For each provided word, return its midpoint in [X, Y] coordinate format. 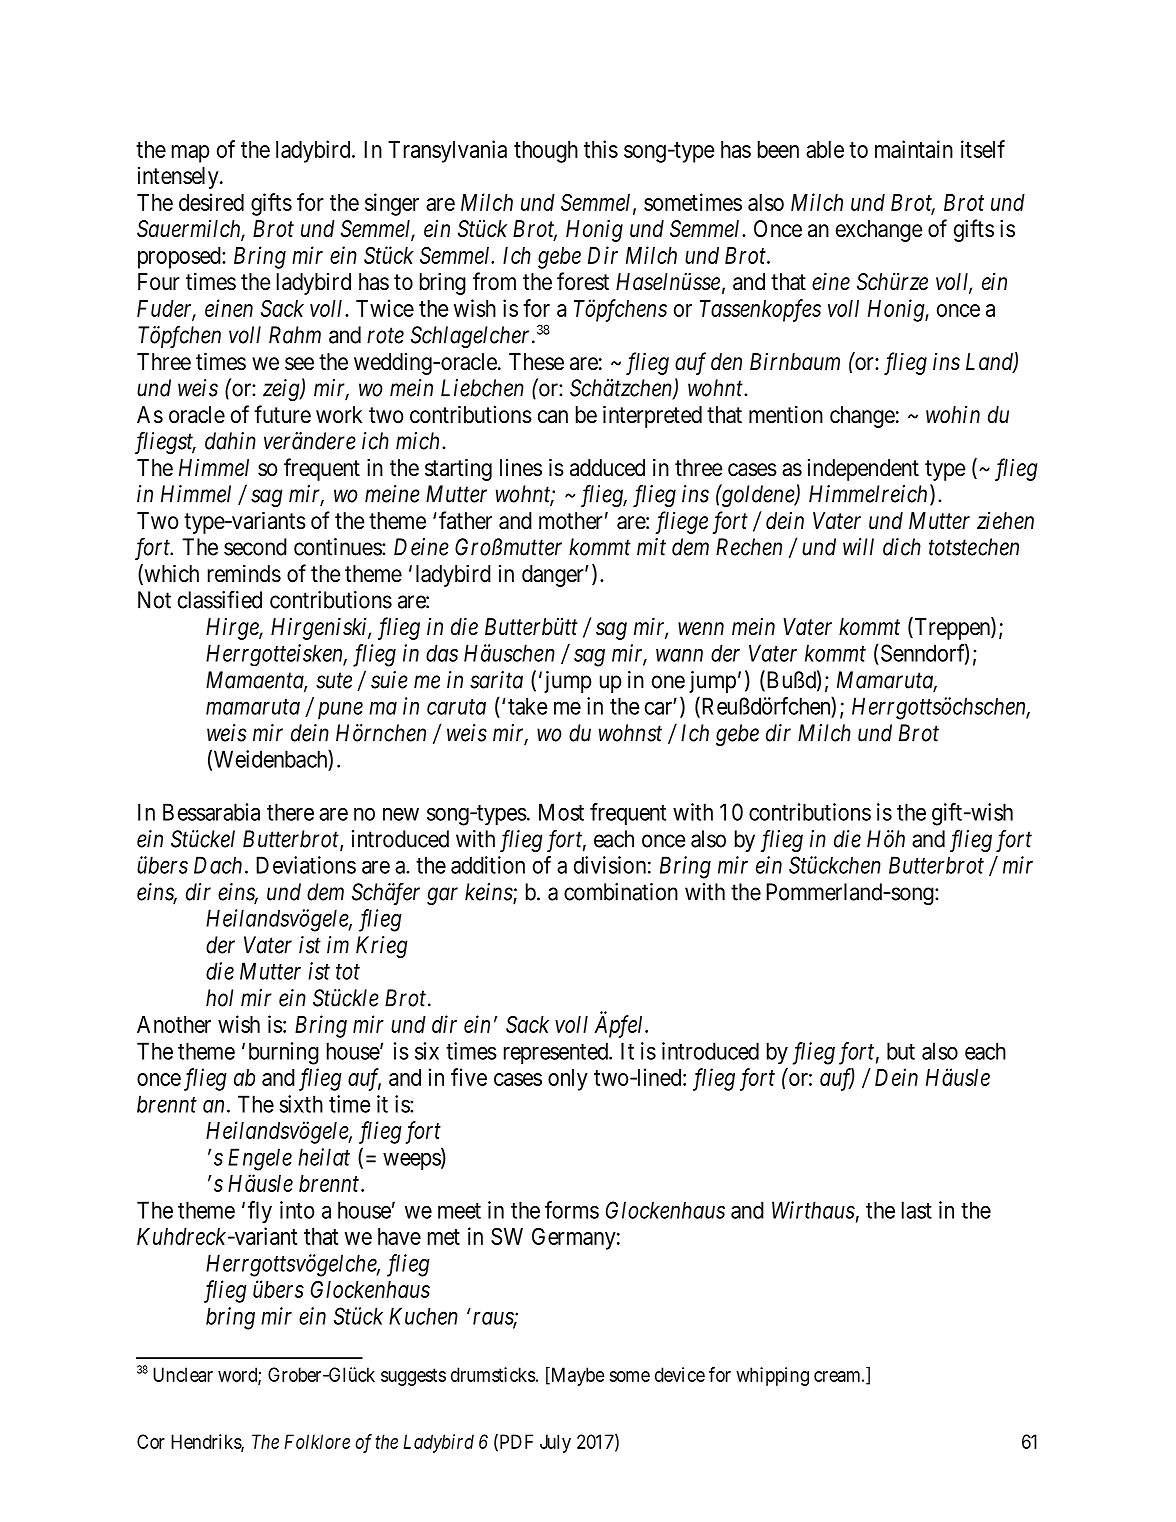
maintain [914, 149]
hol [219, 998]
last [917, 1210]
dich [902, 547]
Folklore [317, 1441]
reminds [244, 574]
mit [651, 547]
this [601, 149]
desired [211, 202]
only [568, 1080]
